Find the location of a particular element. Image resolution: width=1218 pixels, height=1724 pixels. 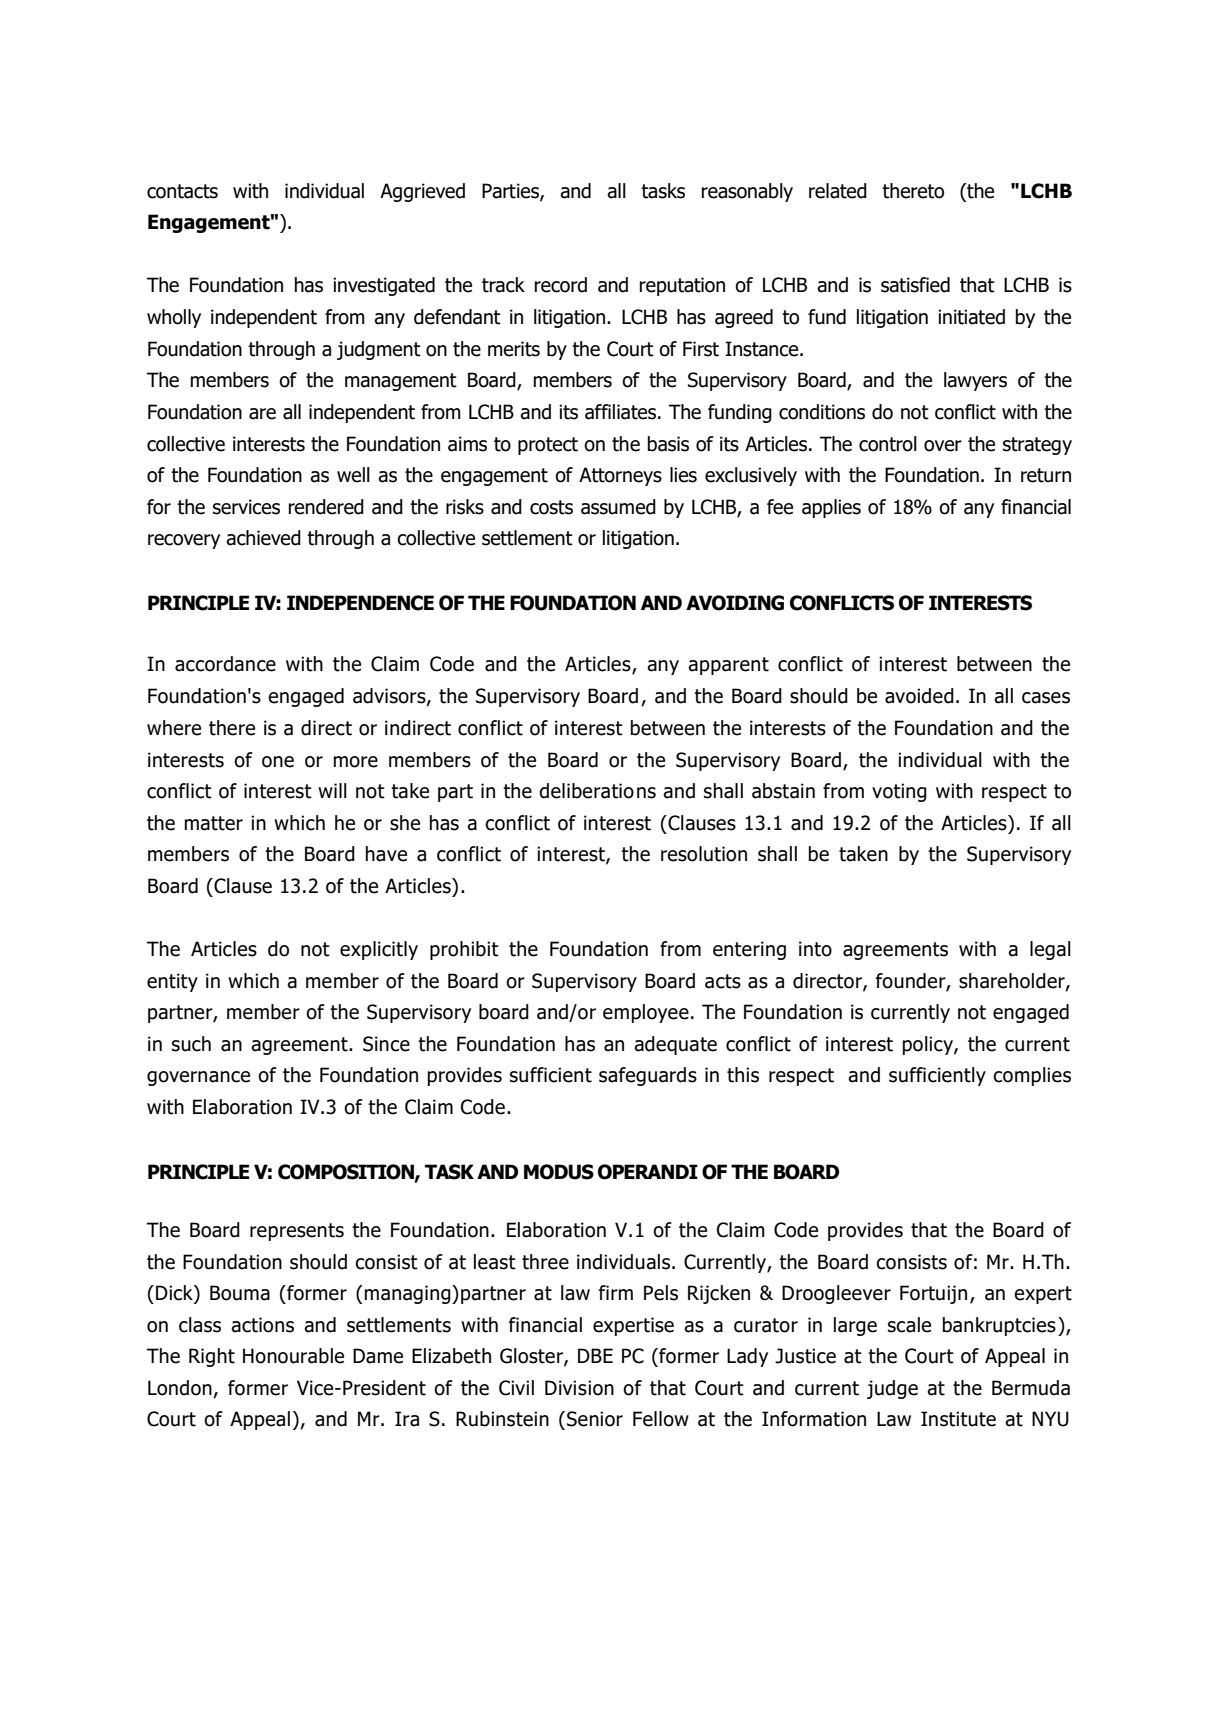

Honourable is located at coordinates (293, 1356).
